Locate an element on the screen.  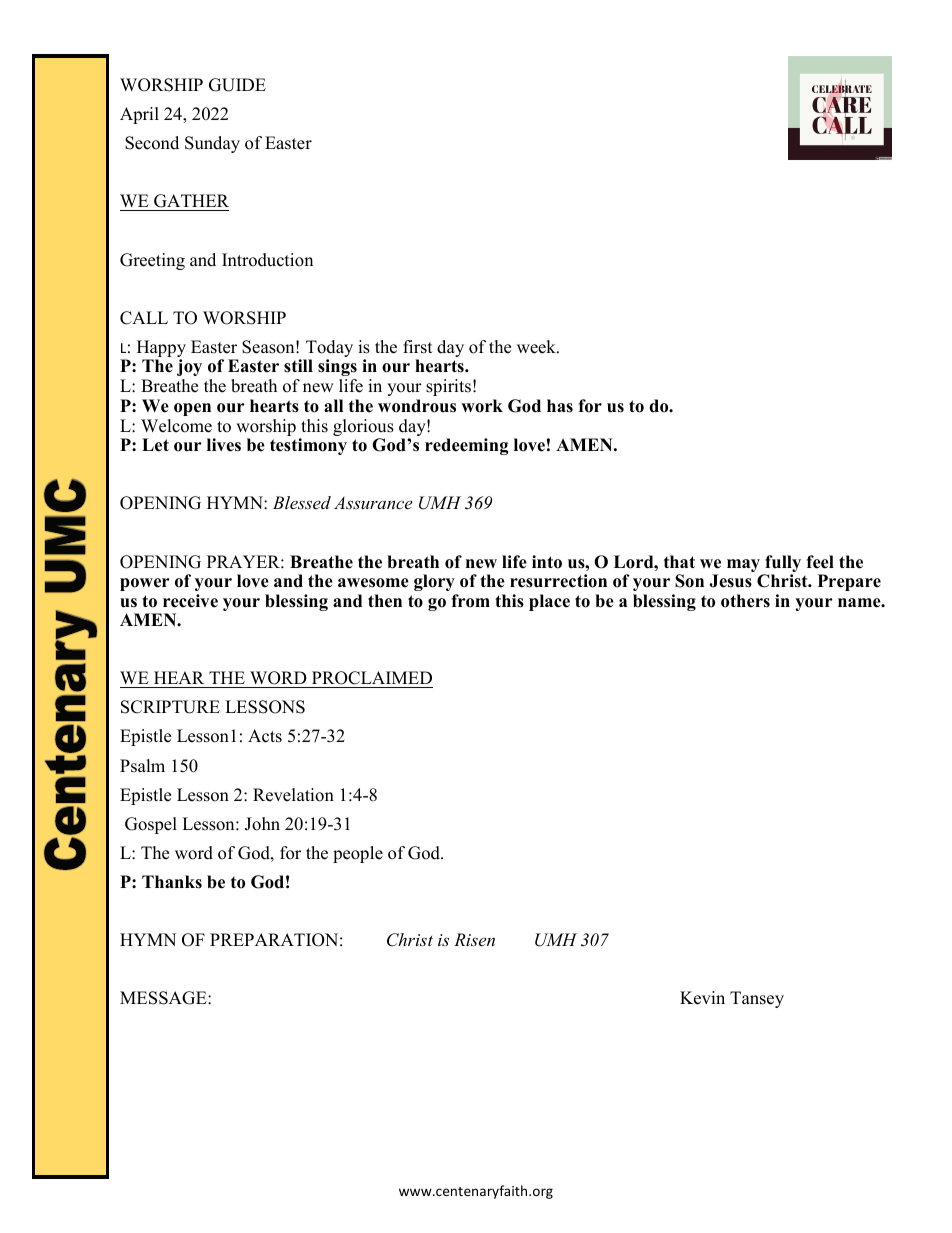
Blessed is located at coordinates (302, 502).
